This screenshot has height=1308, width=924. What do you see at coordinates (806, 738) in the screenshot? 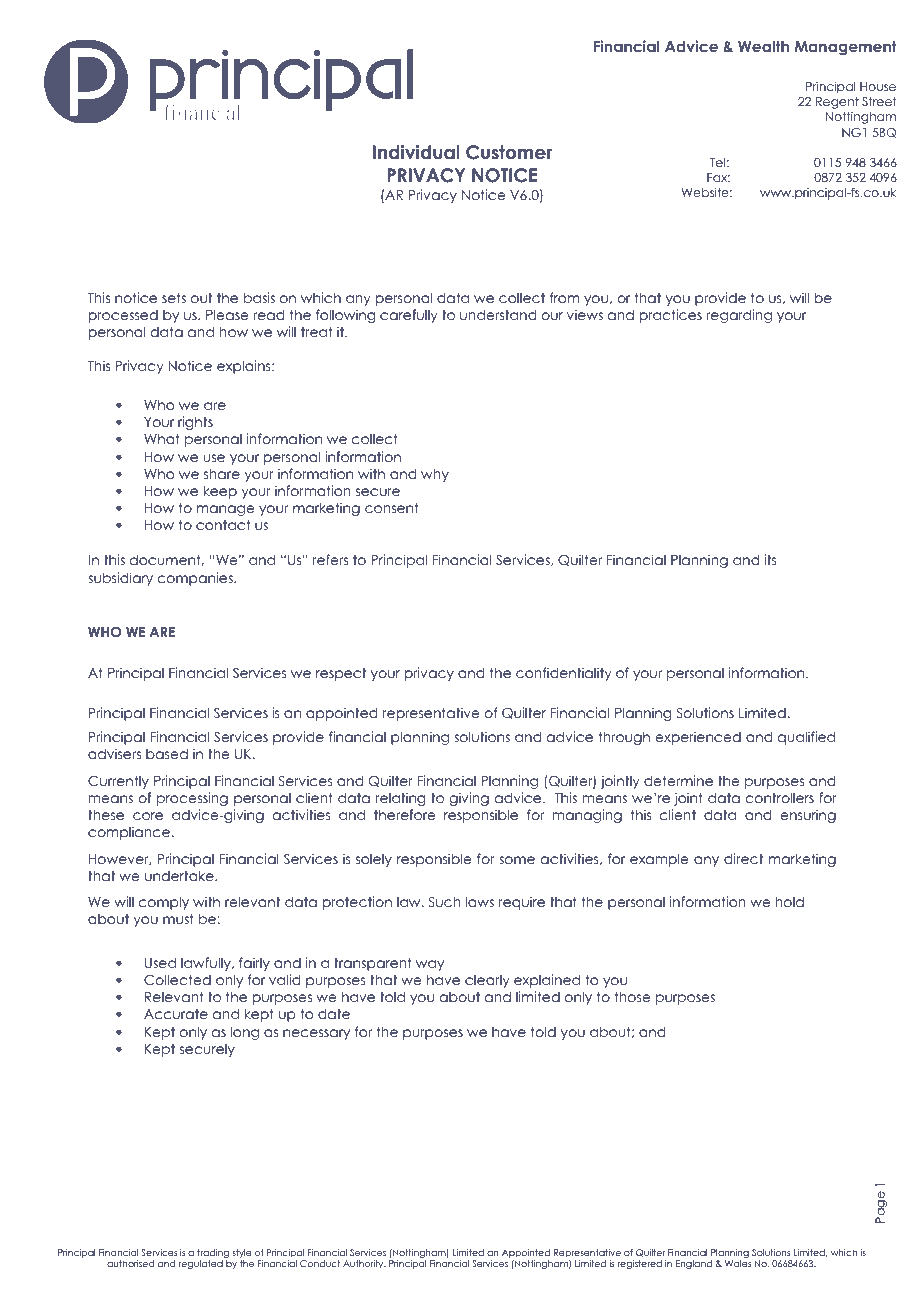
I see `qualified` at bounding box center [806, 738].
